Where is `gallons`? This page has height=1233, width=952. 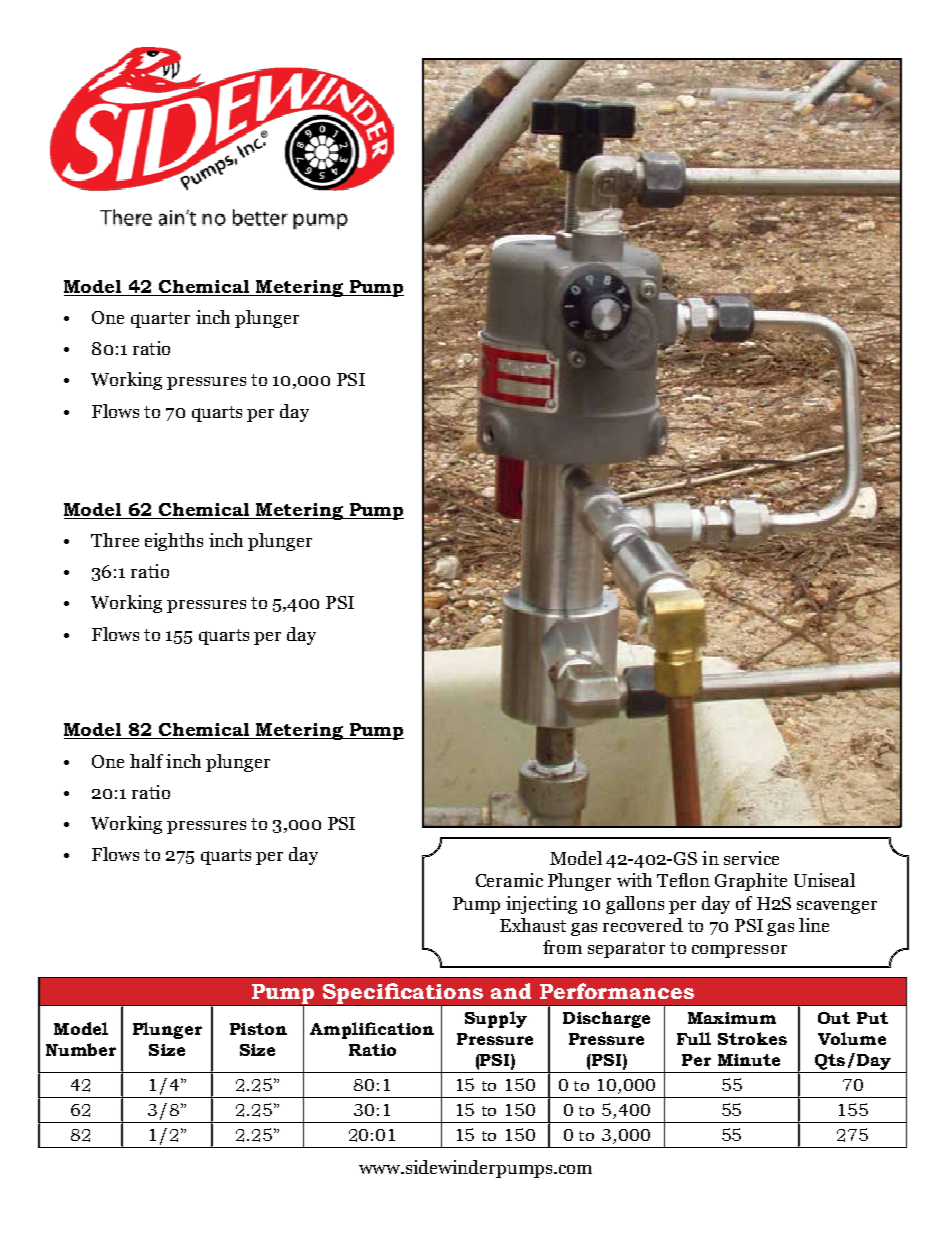 gallons is located at coordinates (635, 905).
